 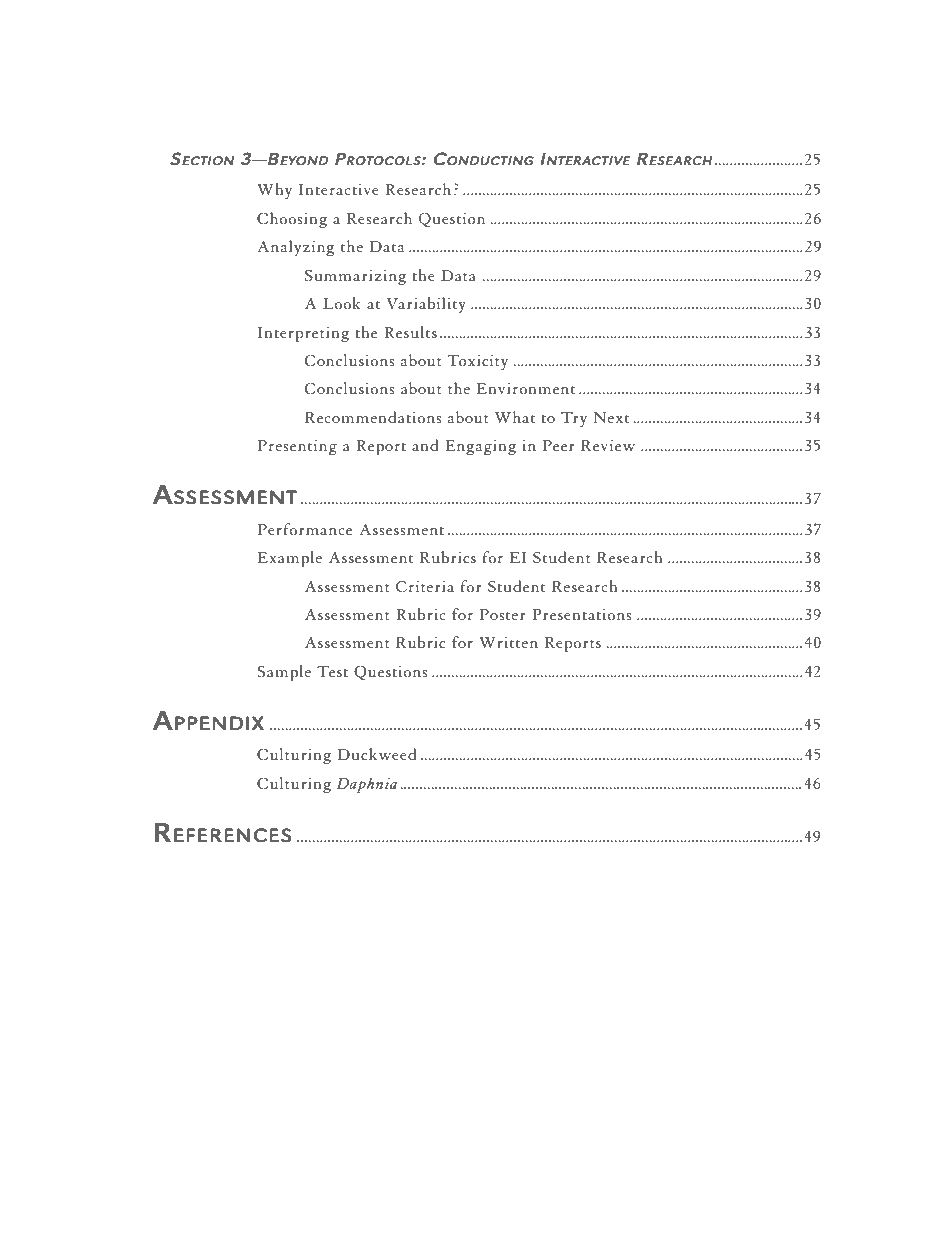 What do you see at coordinates (425, 445) in the screenshot?
I see `and` at bounding box center [425, 445].
